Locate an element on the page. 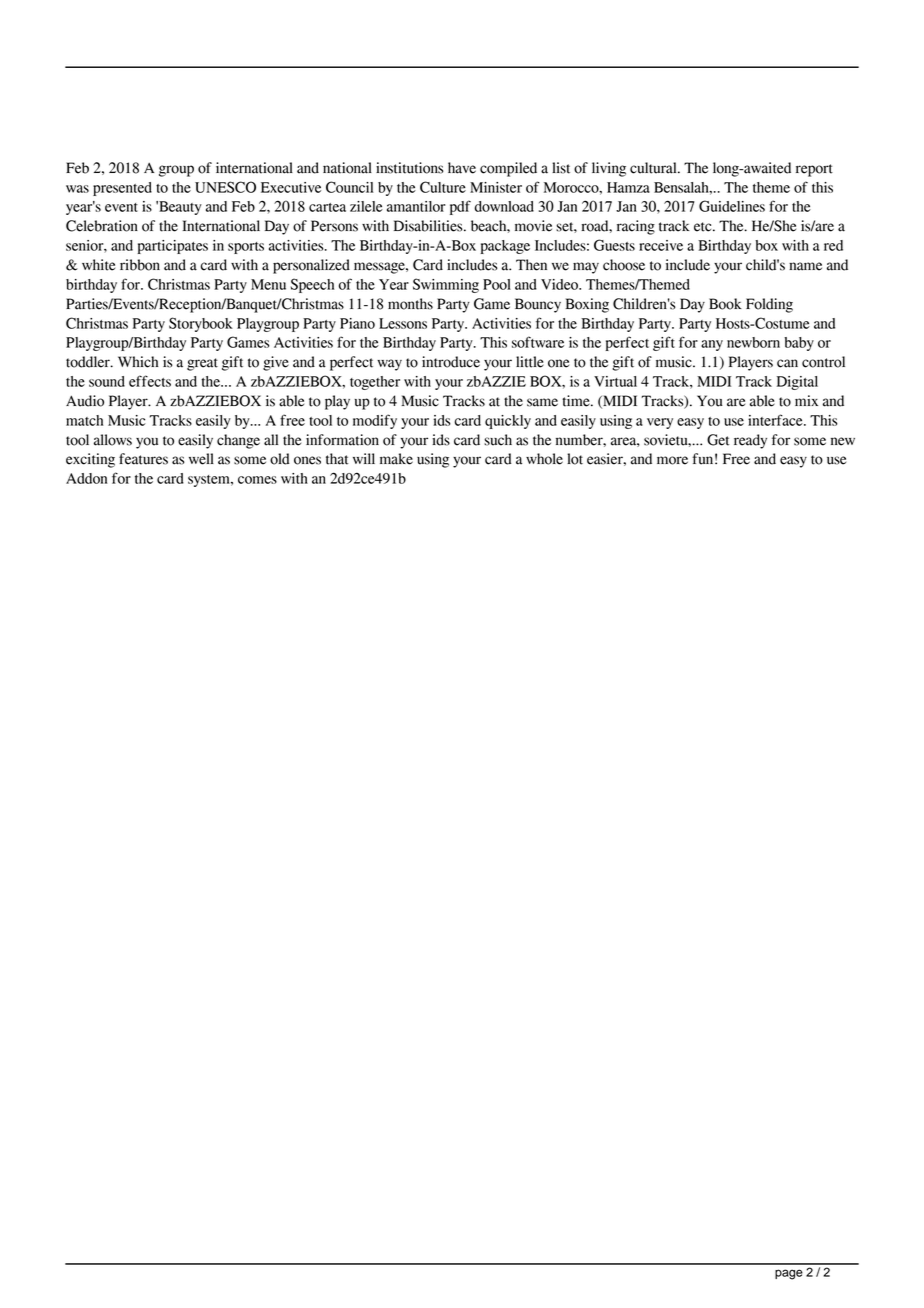  Guidelines is located at coordinates (732, 206).
